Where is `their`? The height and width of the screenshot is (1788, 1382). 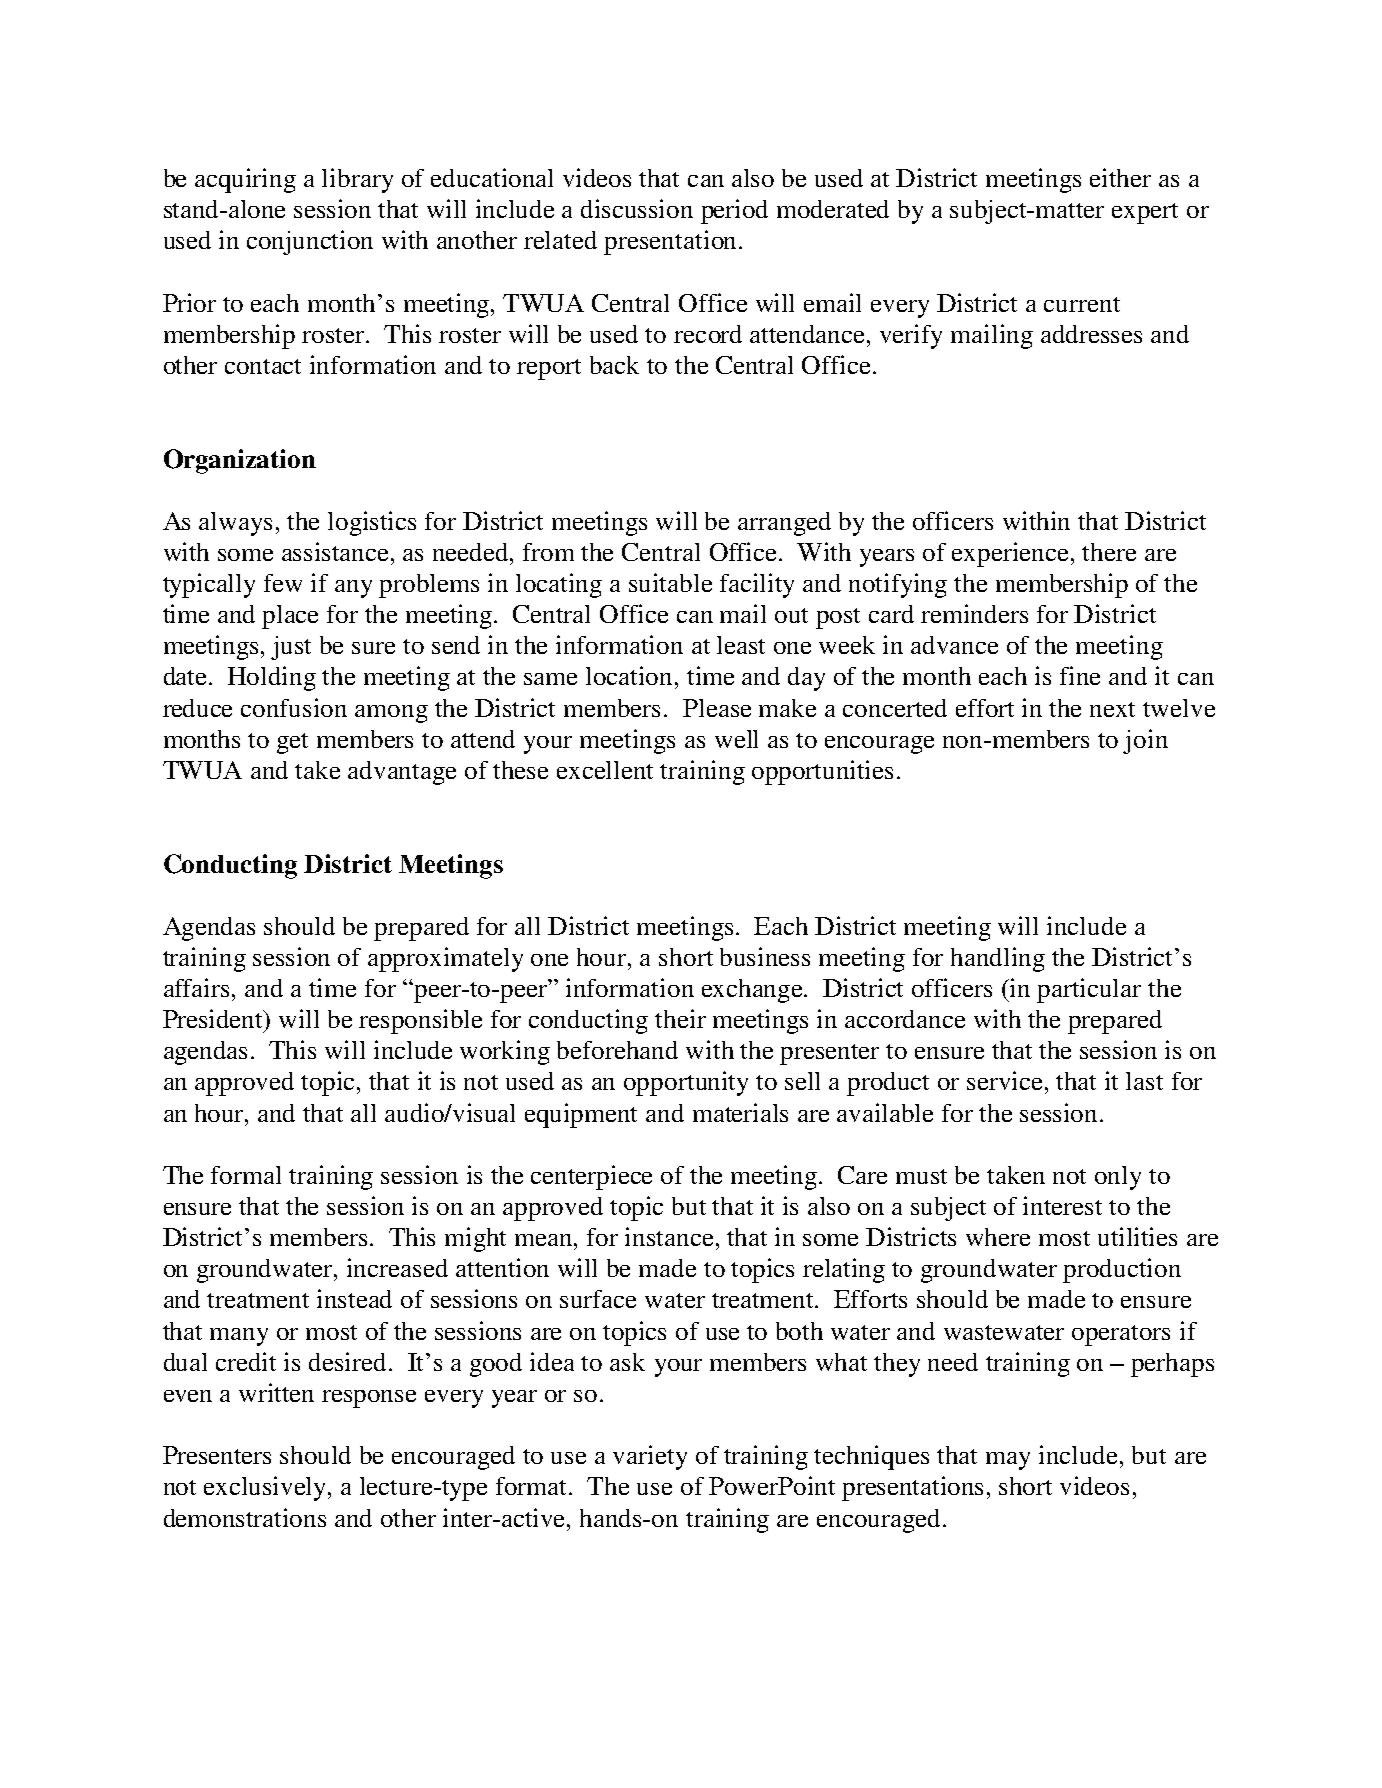
their is located at coordinates (680, 1018).
